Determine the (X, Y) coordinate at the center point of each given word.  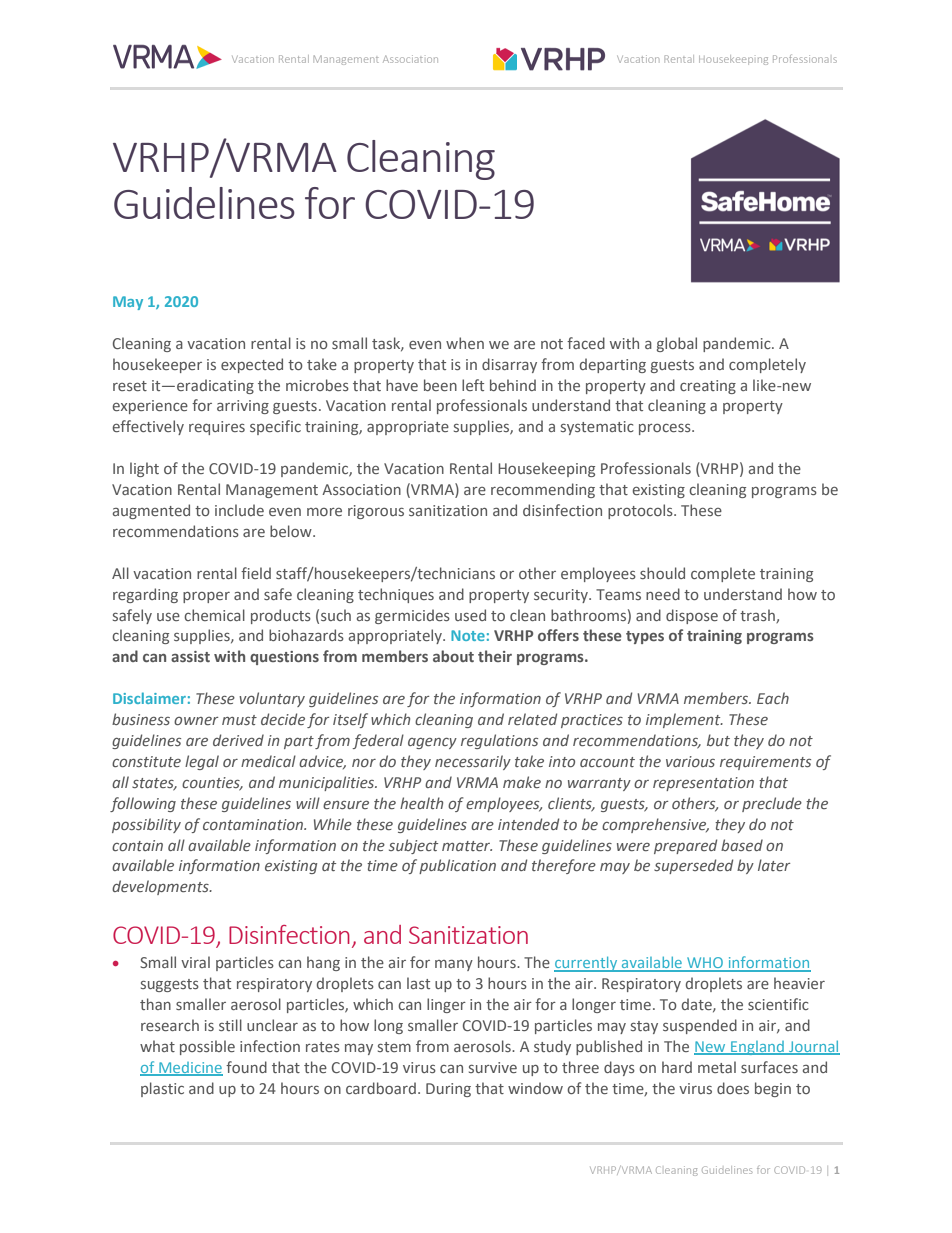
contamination (254, 824)
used (470, 615)
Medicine (190, 1068)
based (742, 845)
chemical (214, 615)
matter (467, 846)
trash (758, 616)
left (473, 385)
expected (252, 365)
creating (708, 387)
